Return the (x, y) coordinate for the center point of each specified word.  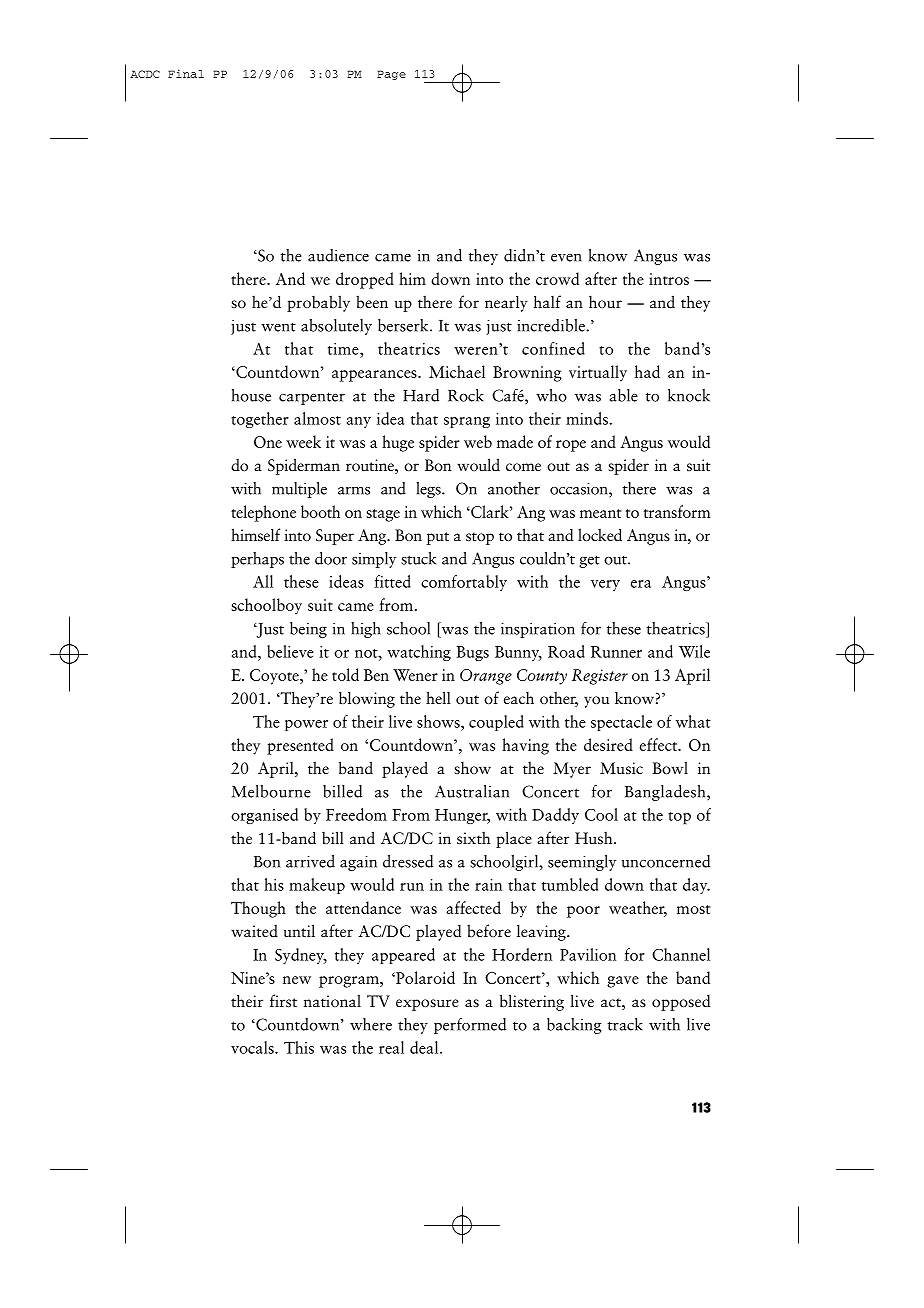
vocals (253, 1047)
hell (438, 697)
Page (391, 75)
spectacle (621, 723)
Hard (421, 395)
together (260, 420)
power (306, 725)
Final (186, 73)
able (623, 395)
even (566, 258)
